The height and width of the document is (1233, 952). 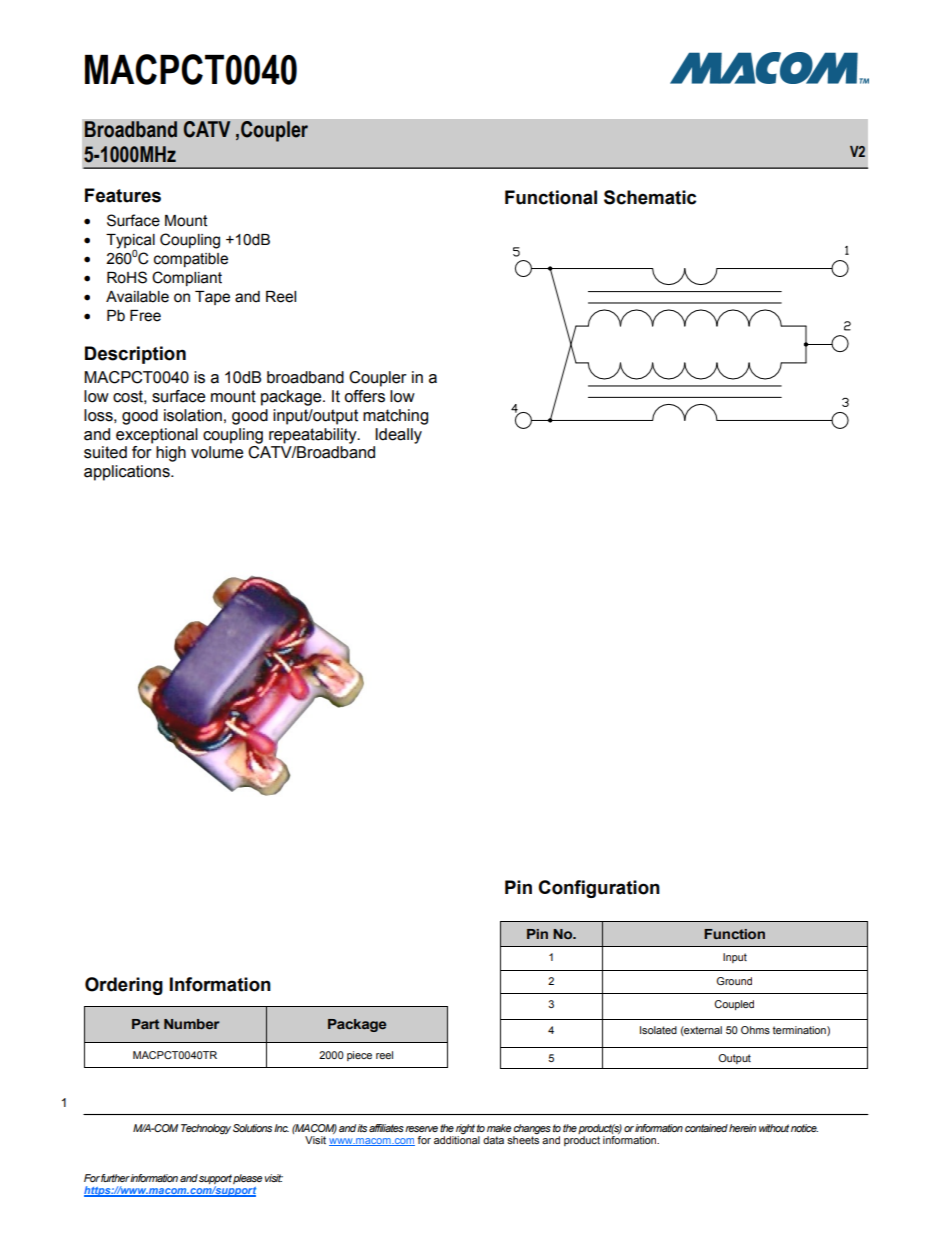 I want to click on Technology, so click(x=206, y=1129).
